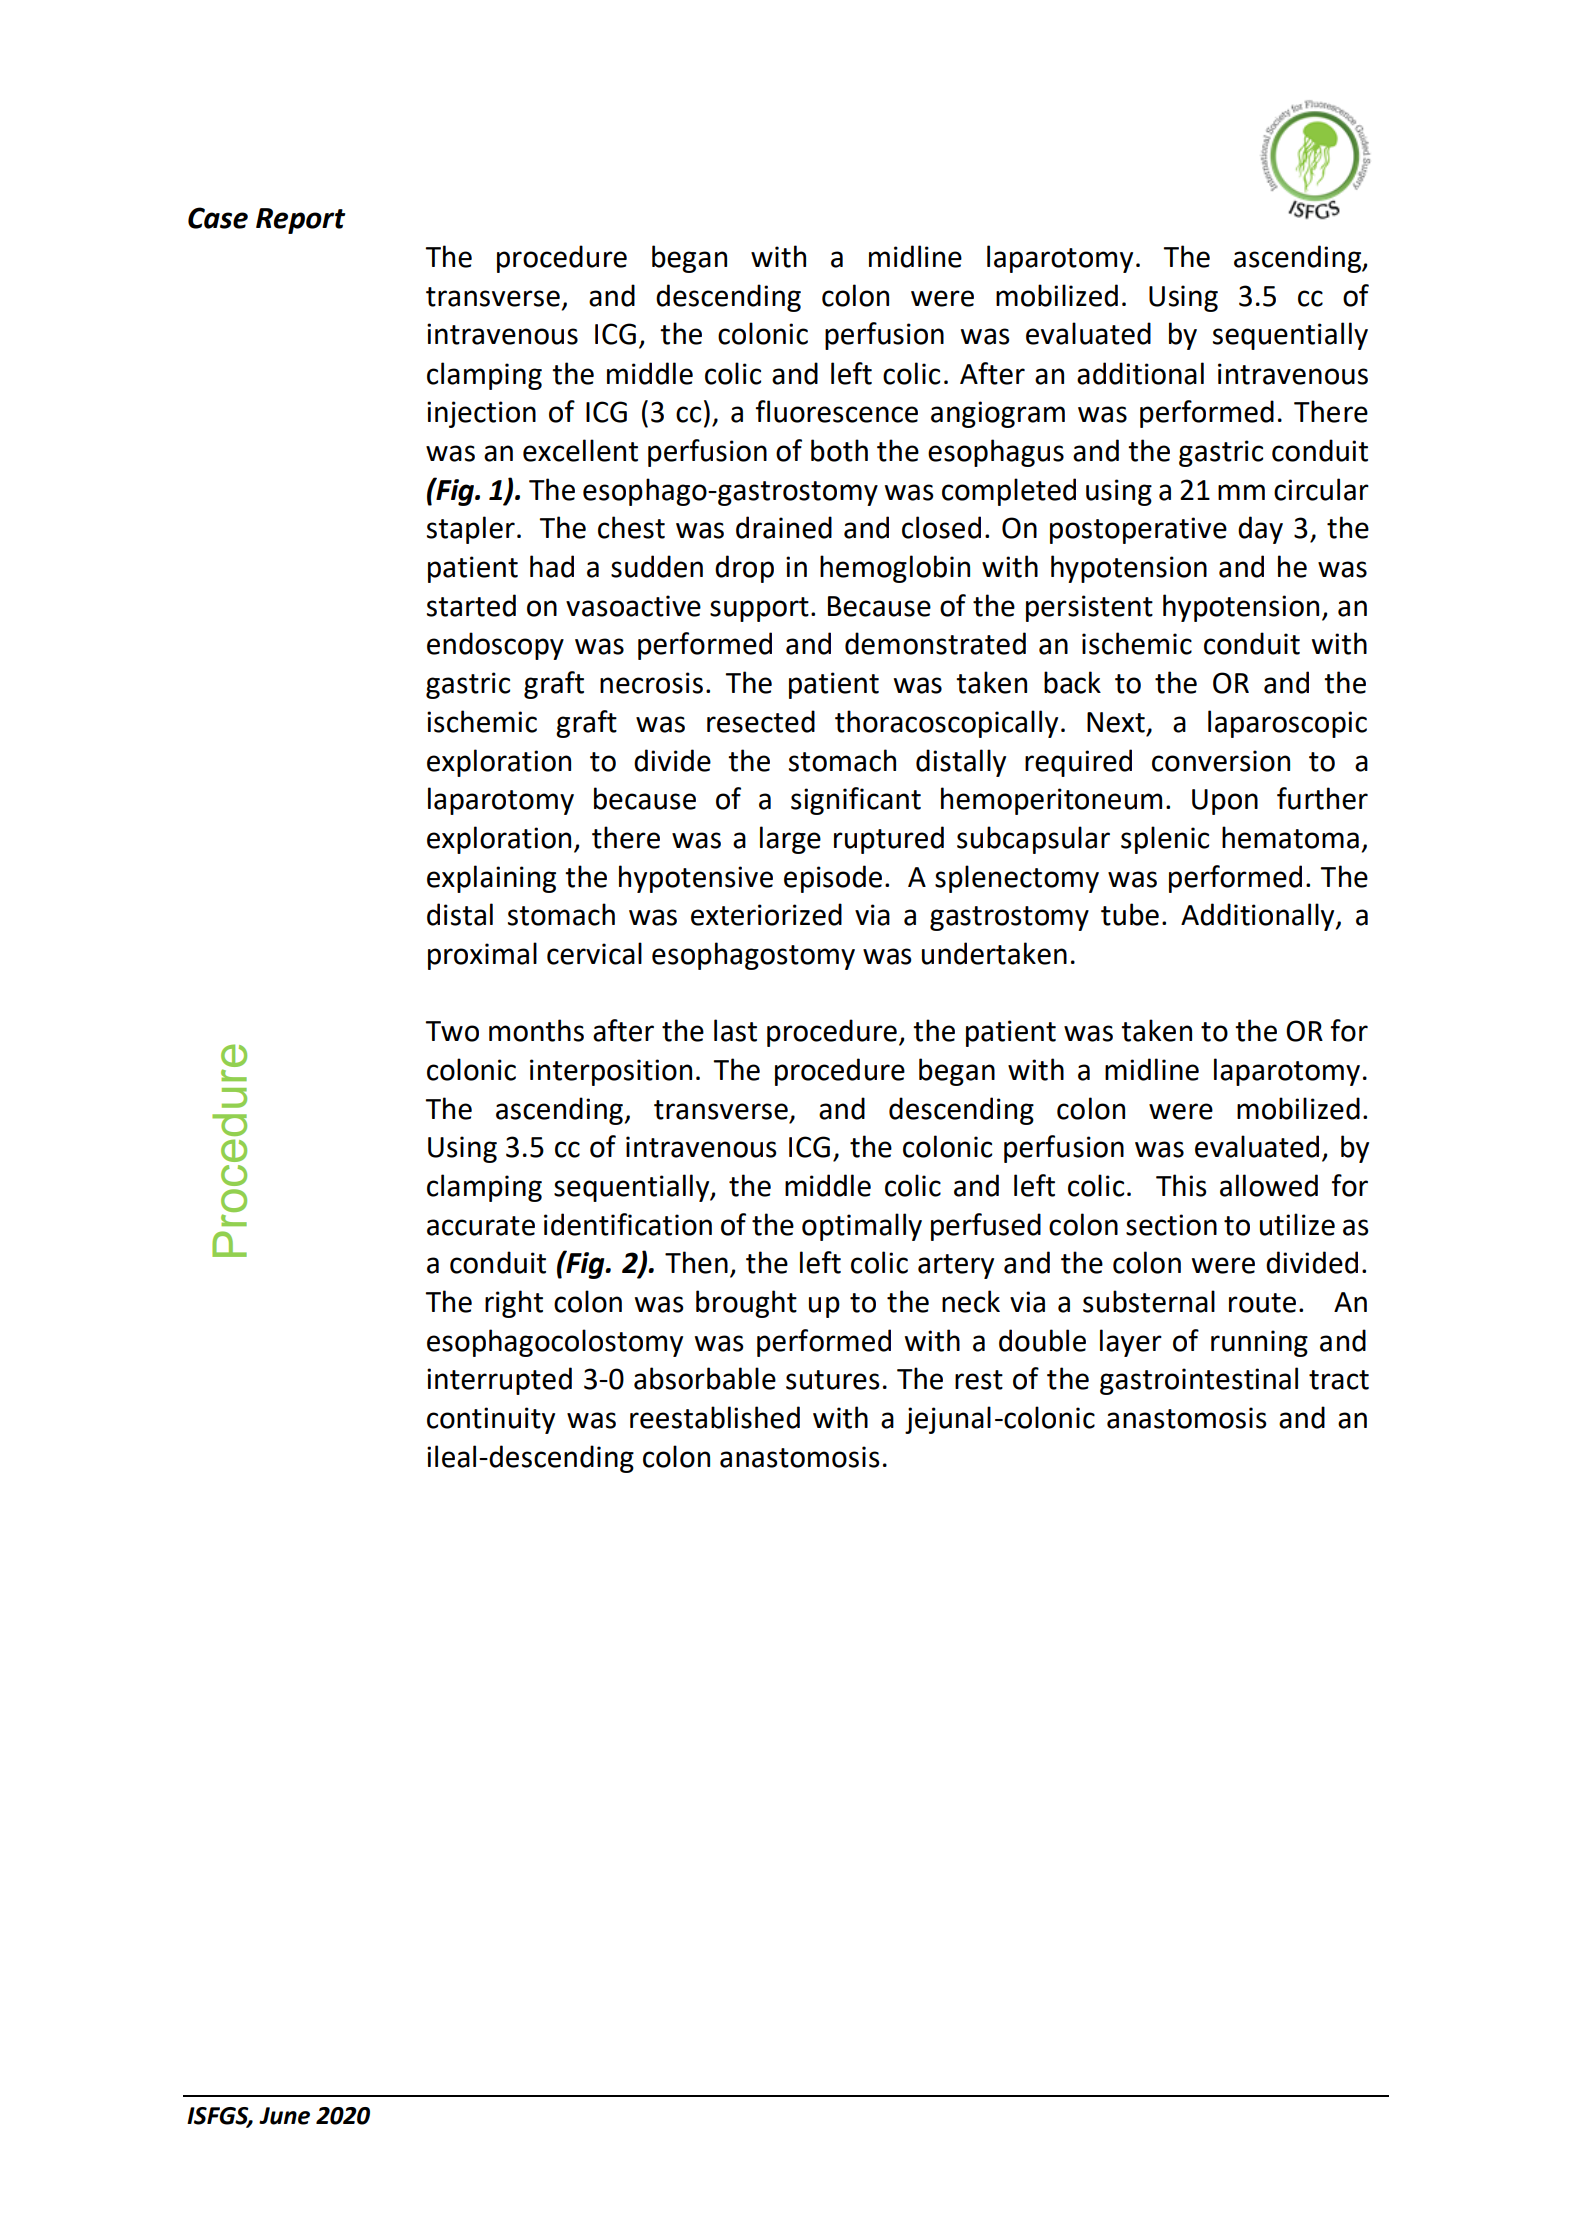  Describe the element at coordinates (1165, 840) in the screenshot. I see `splenic` at that location.
